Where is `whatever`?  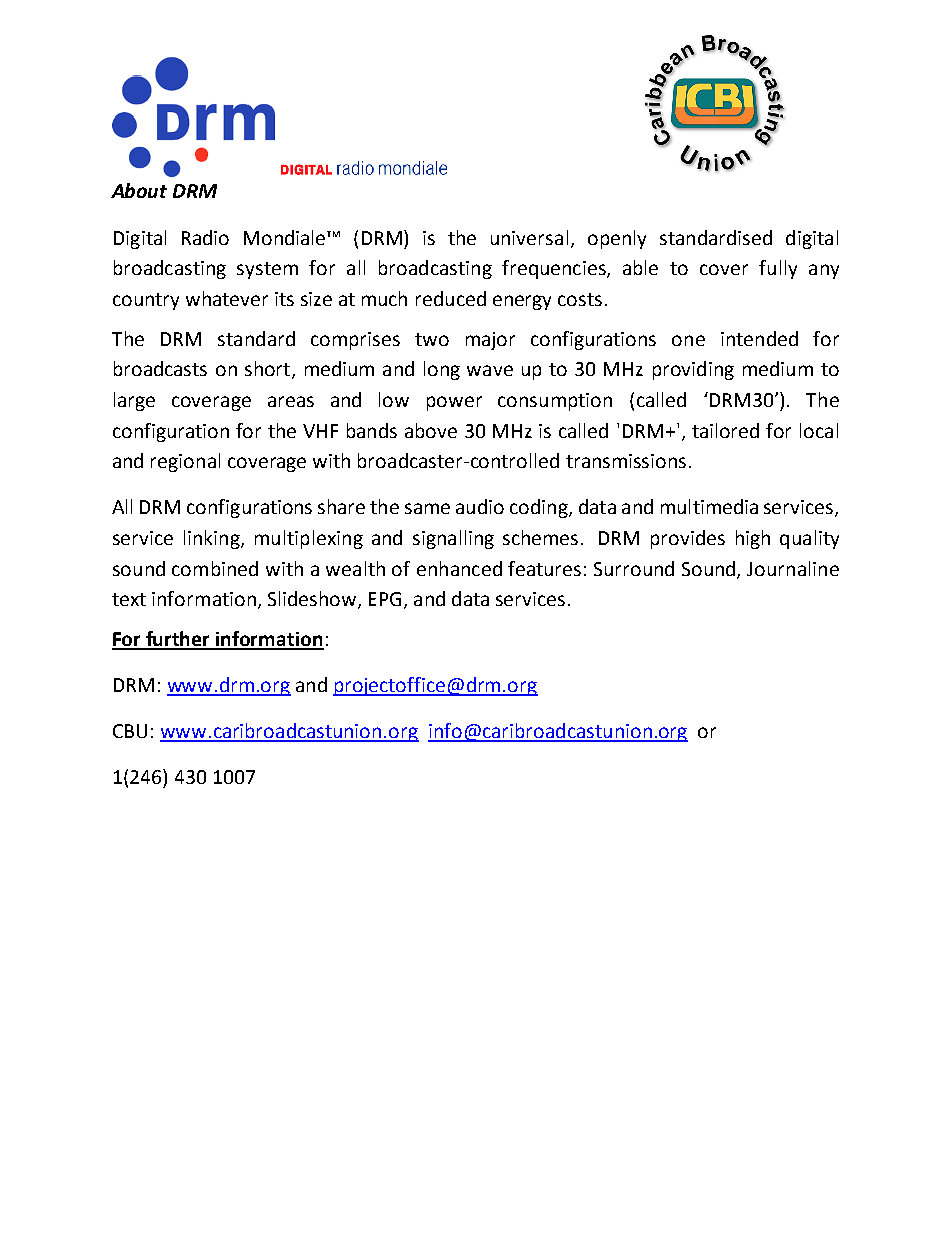 whatever is located at coordinates (227, 298).
